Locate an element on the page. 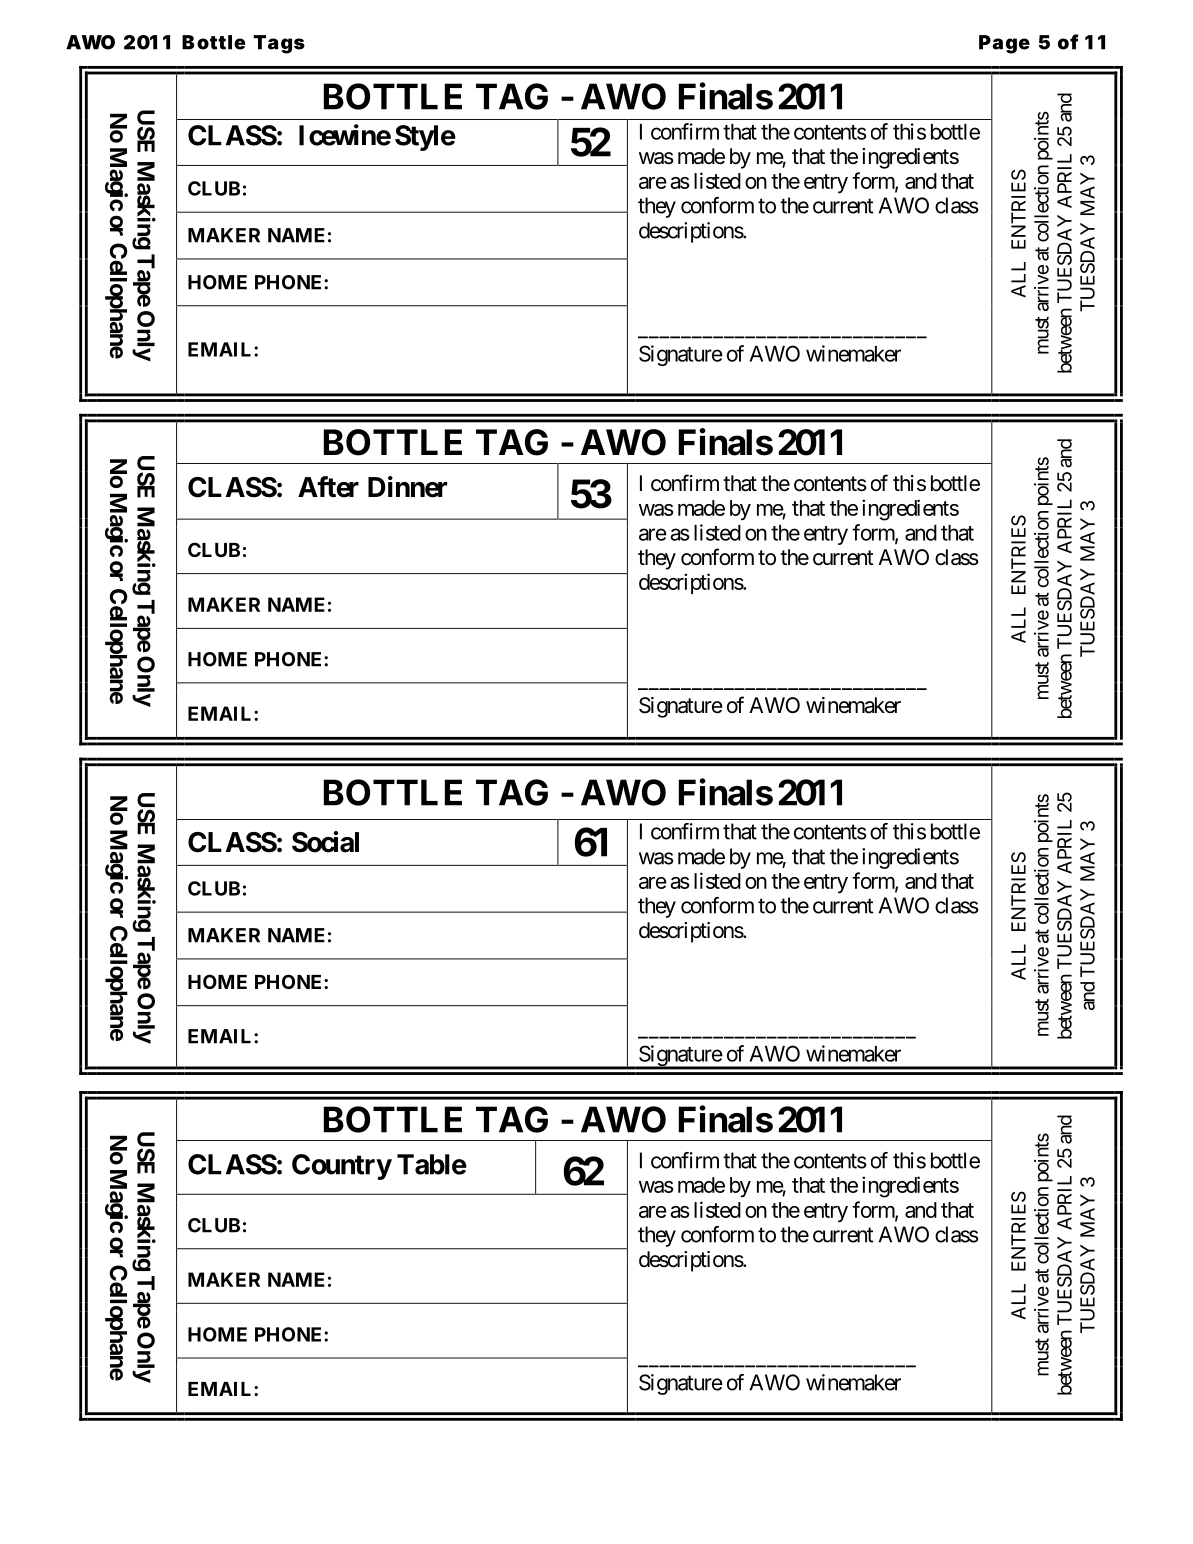 The height and width of the page is (1544, 1193). Dinner is located at coordinates (407, 487).
